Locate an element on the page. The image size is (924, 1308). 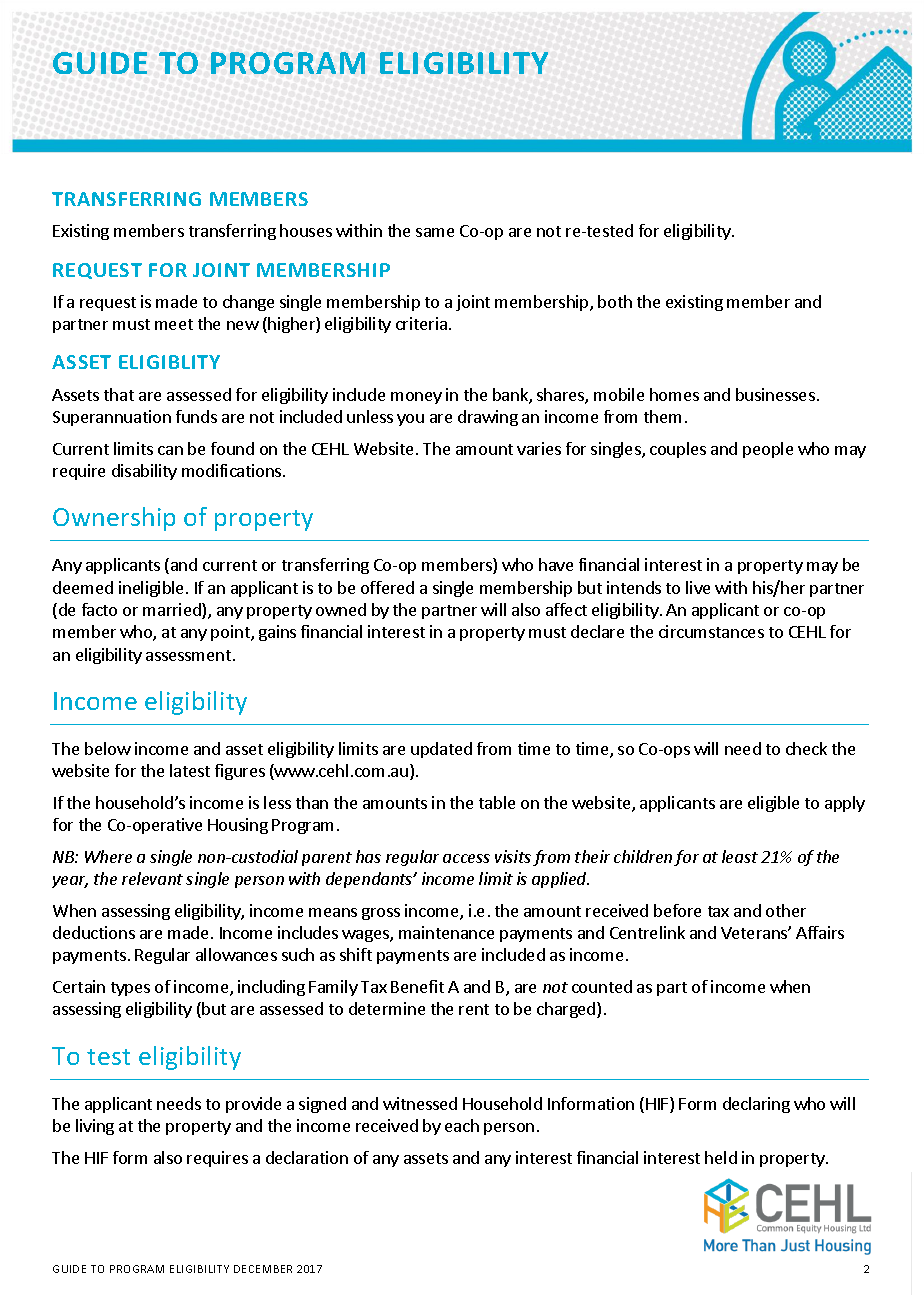
same is located at coordinates (435, 232).
